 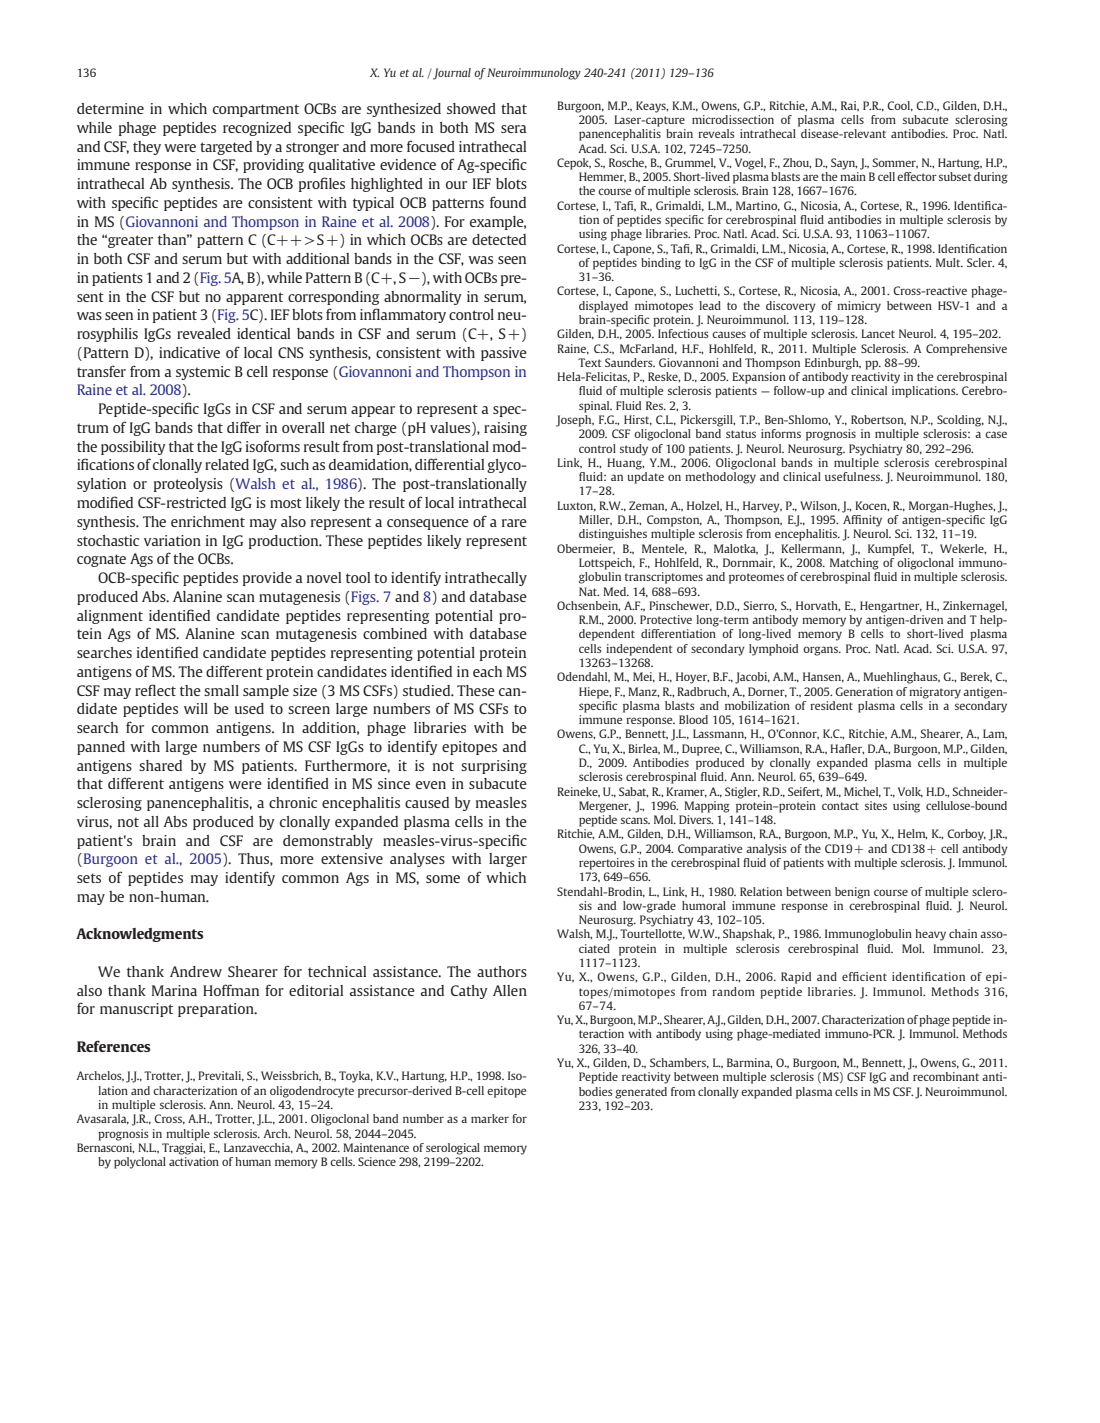 I want to click on alignment, so click(x=110, y=617).
